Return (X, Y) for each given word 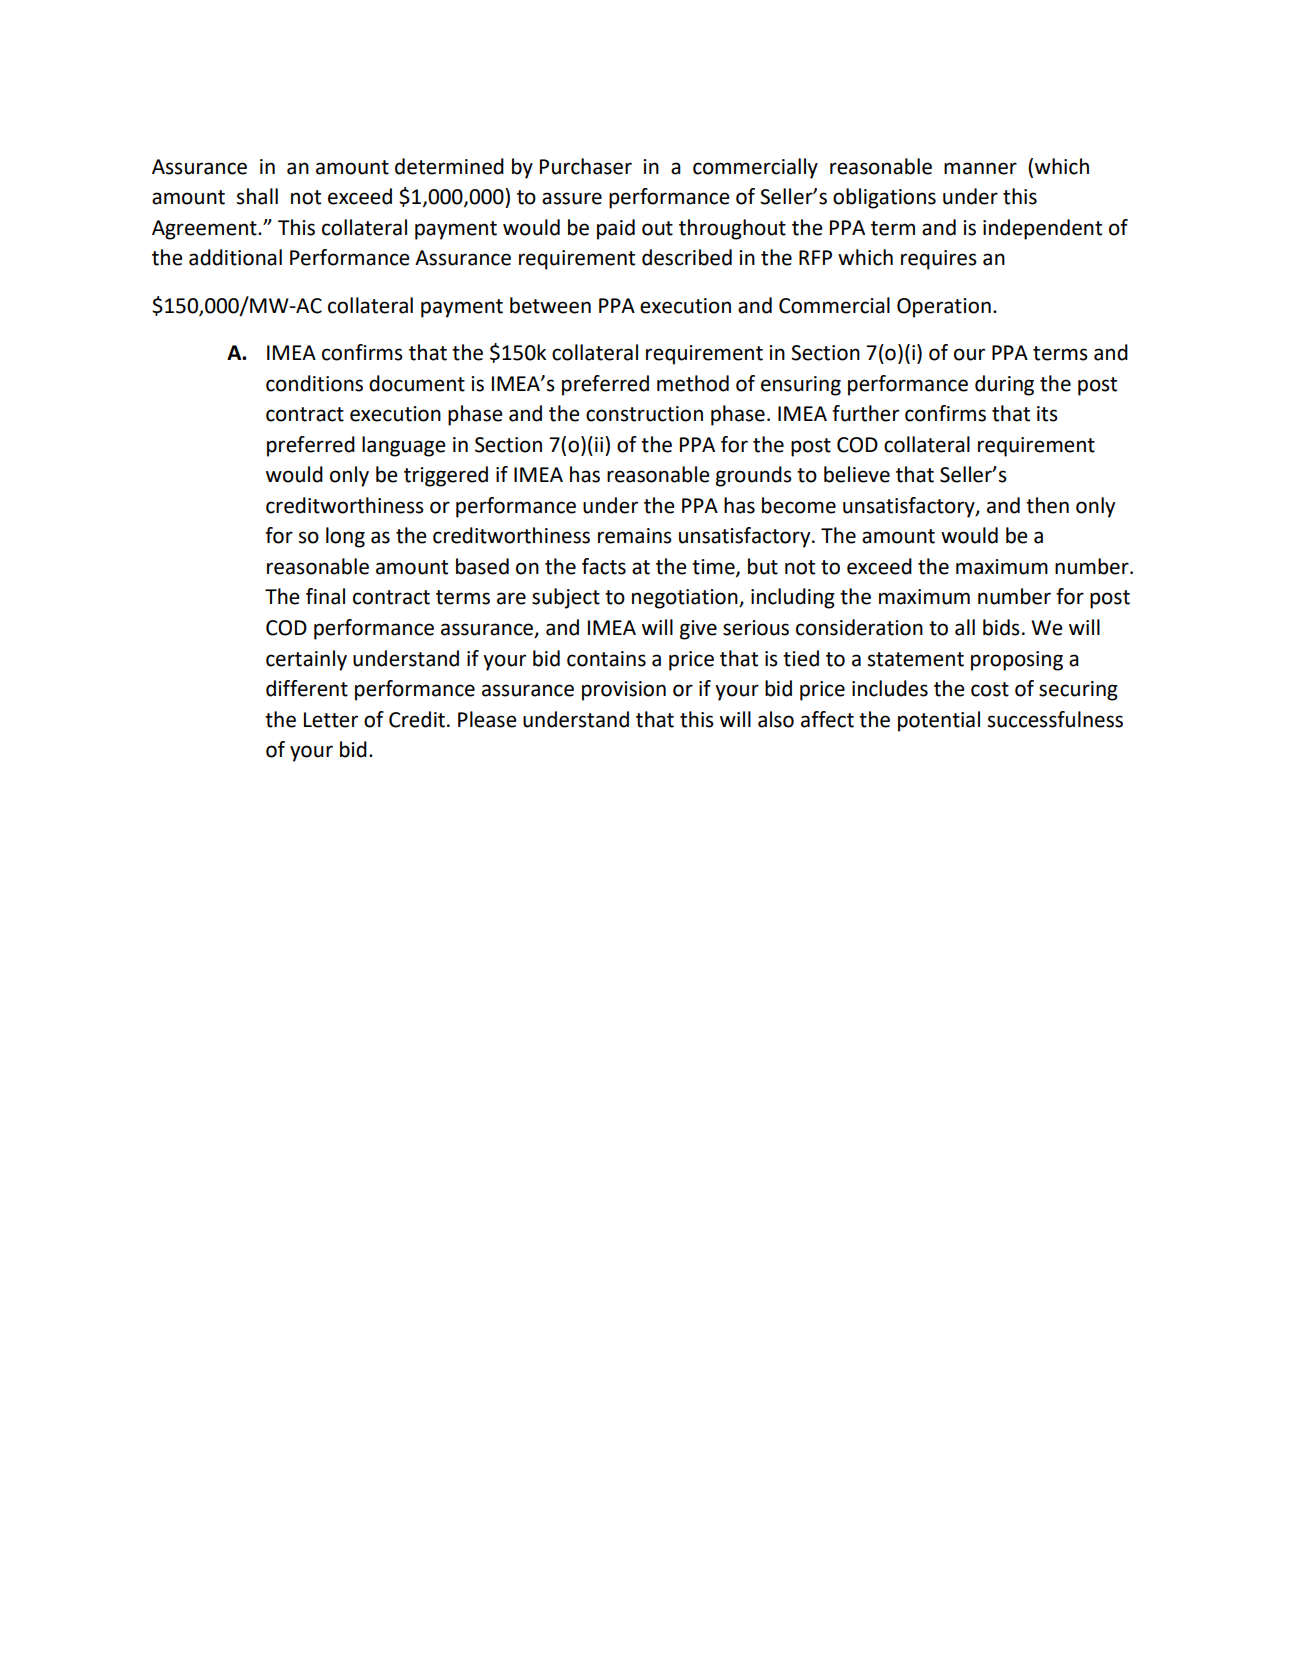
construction (644, 414)
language (404, 446)
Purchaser (586, 166)
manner (980, 168)
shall (257, 196)
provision (624, 691)
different (307, 688)
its (1047, 414)
